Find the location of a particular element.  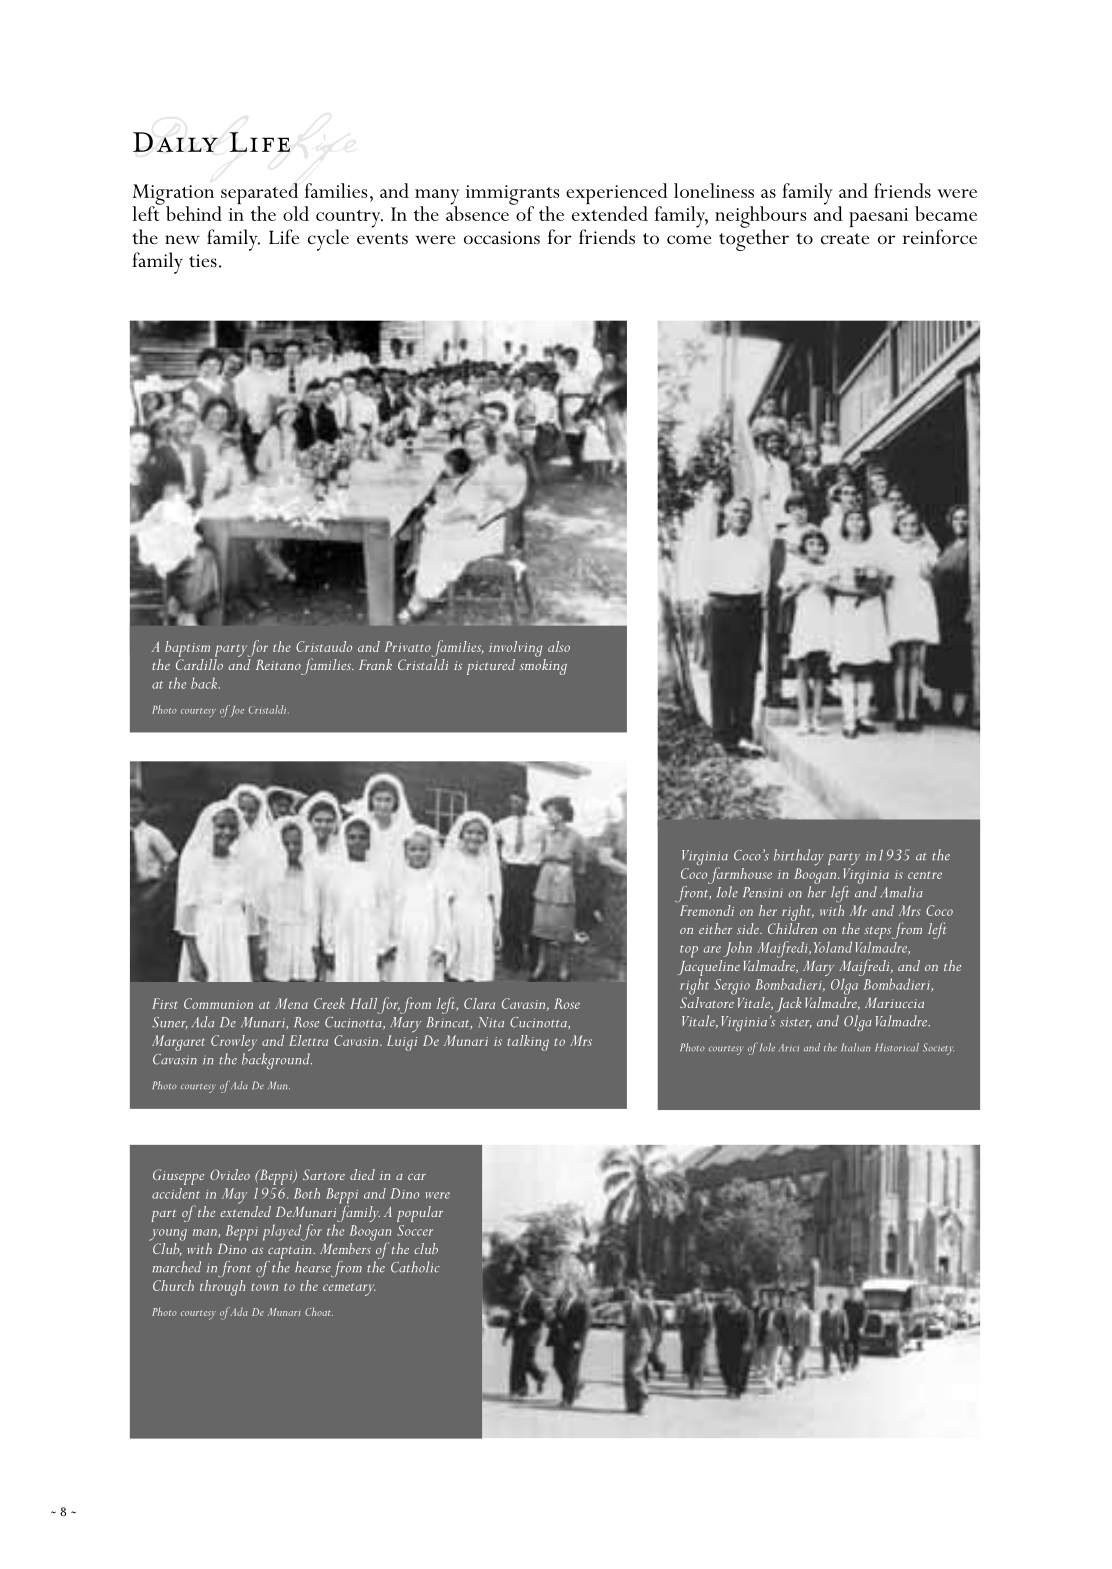

old is located at coordinates (296, 213).
